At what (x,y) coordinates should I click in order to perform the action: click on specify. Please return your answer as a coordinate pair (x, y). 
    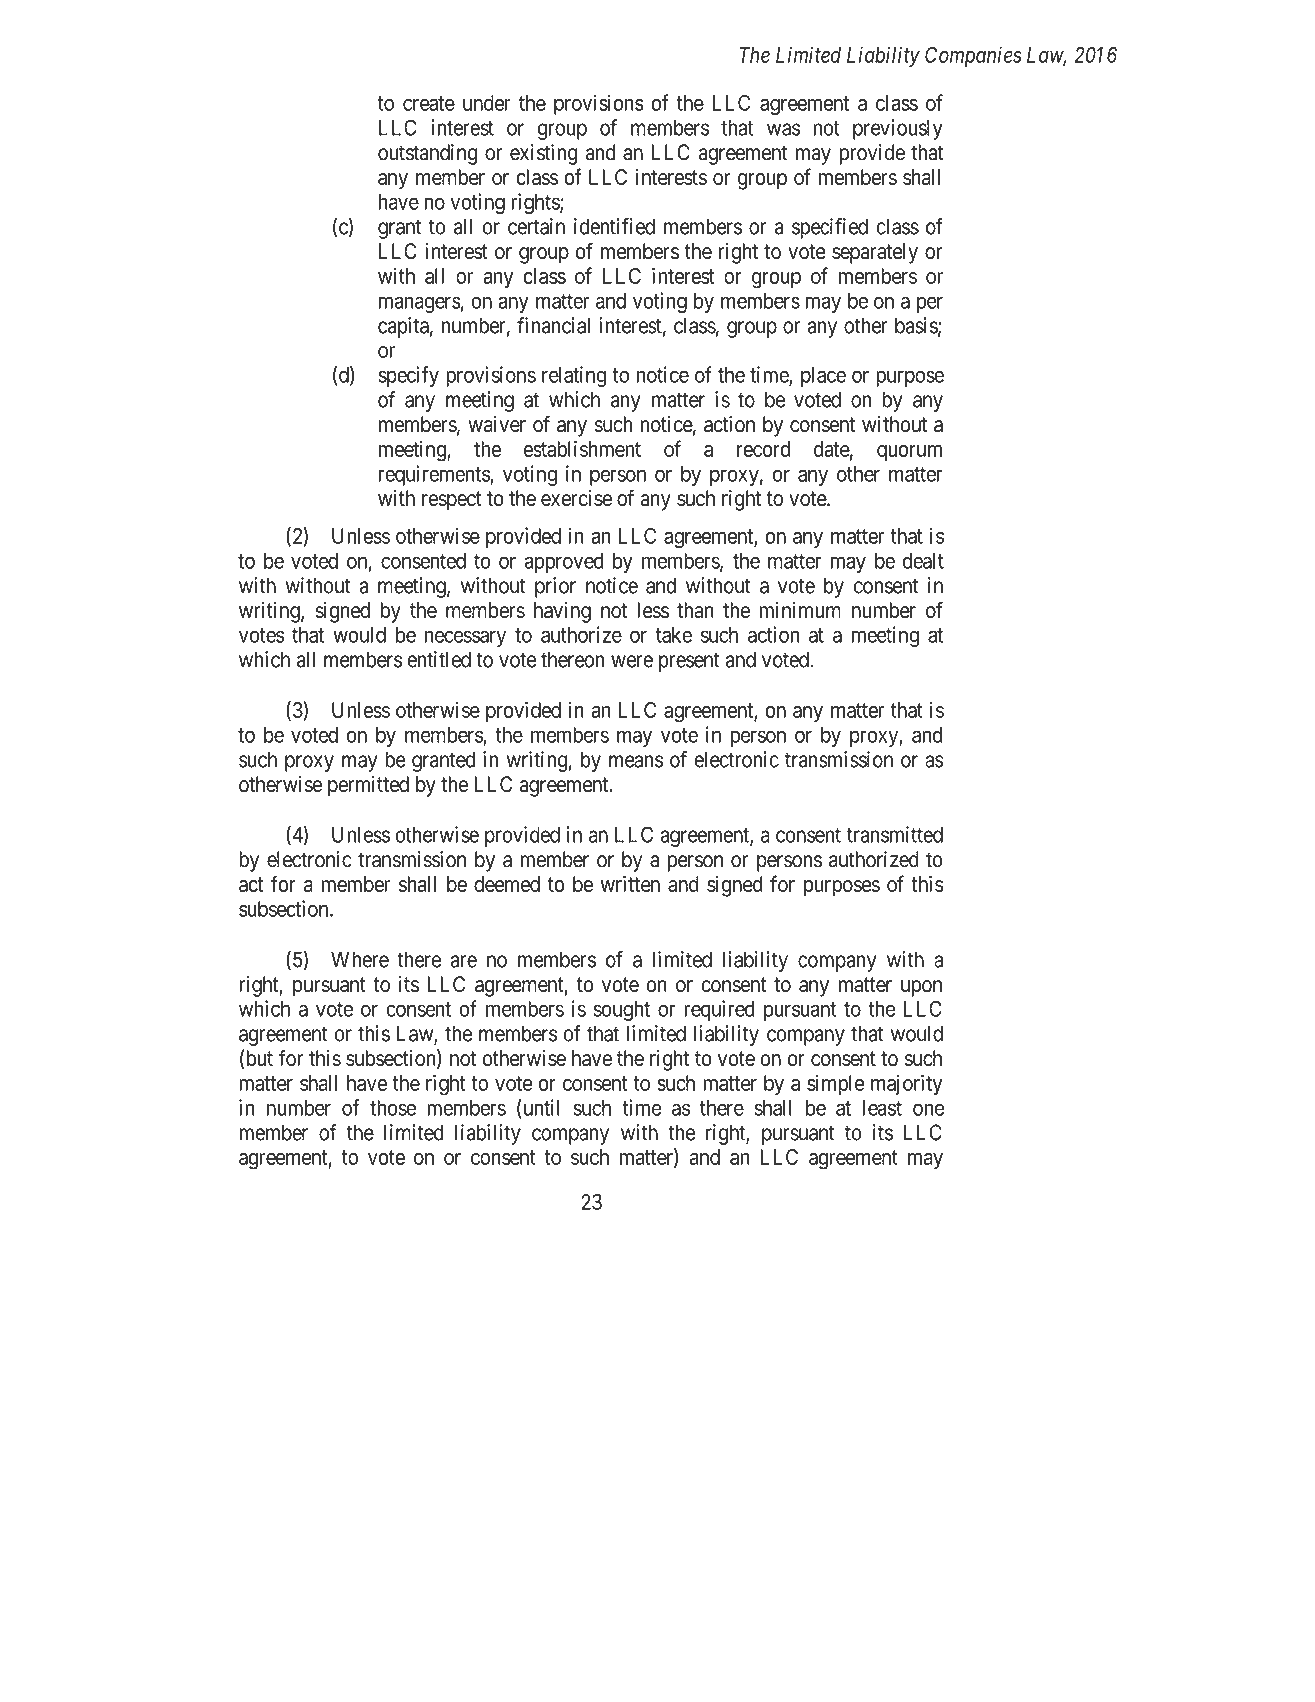
    Looking at the image, I should click on (408, 376).
